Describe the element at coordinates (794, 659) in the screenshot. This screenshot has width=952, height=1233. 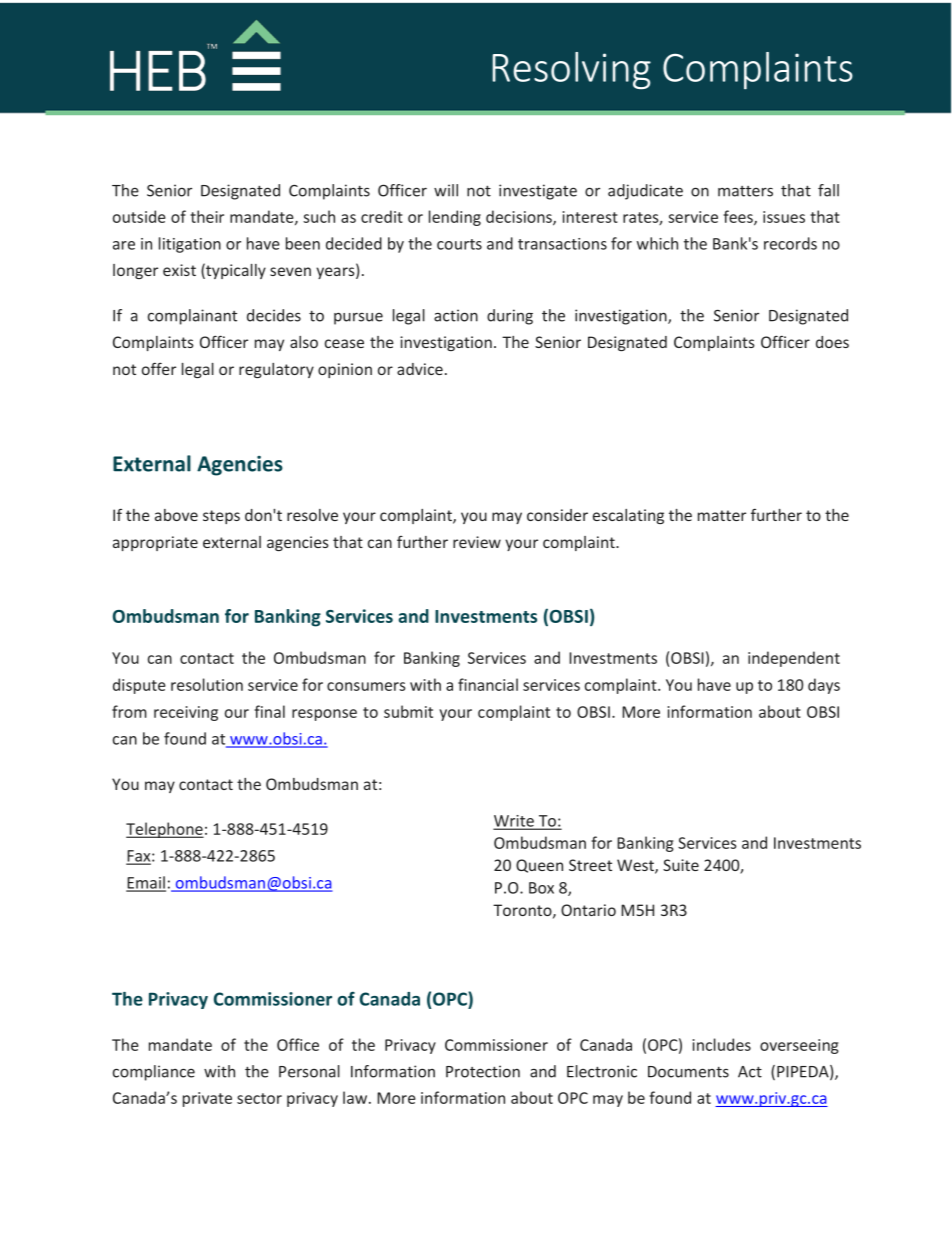
I see `independent` at that location.
